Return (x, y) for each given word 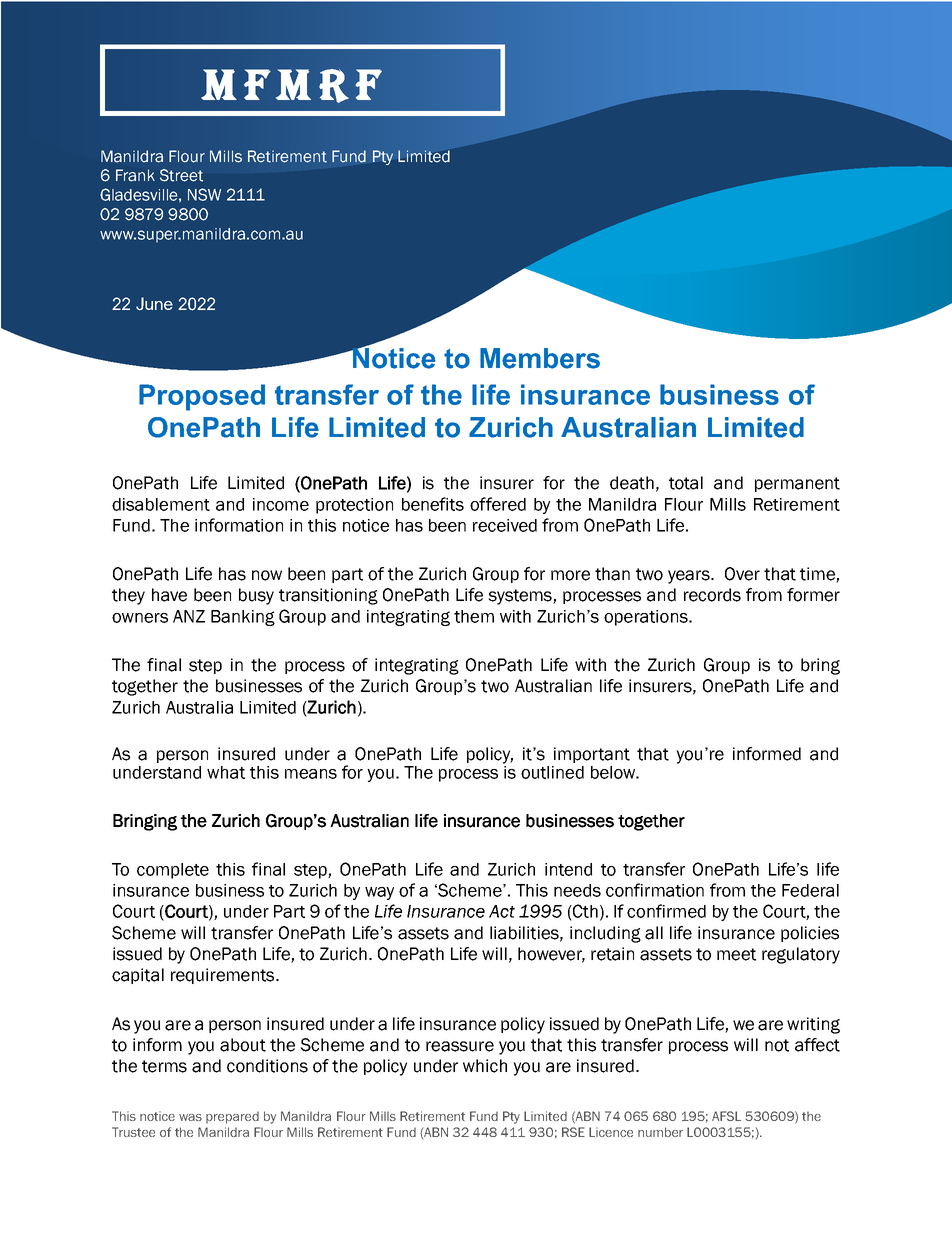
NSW (204, 194)
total (686, 483)
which (485, 1066)
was (190, 1117)
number (660, 1132)
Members (540, 358)
